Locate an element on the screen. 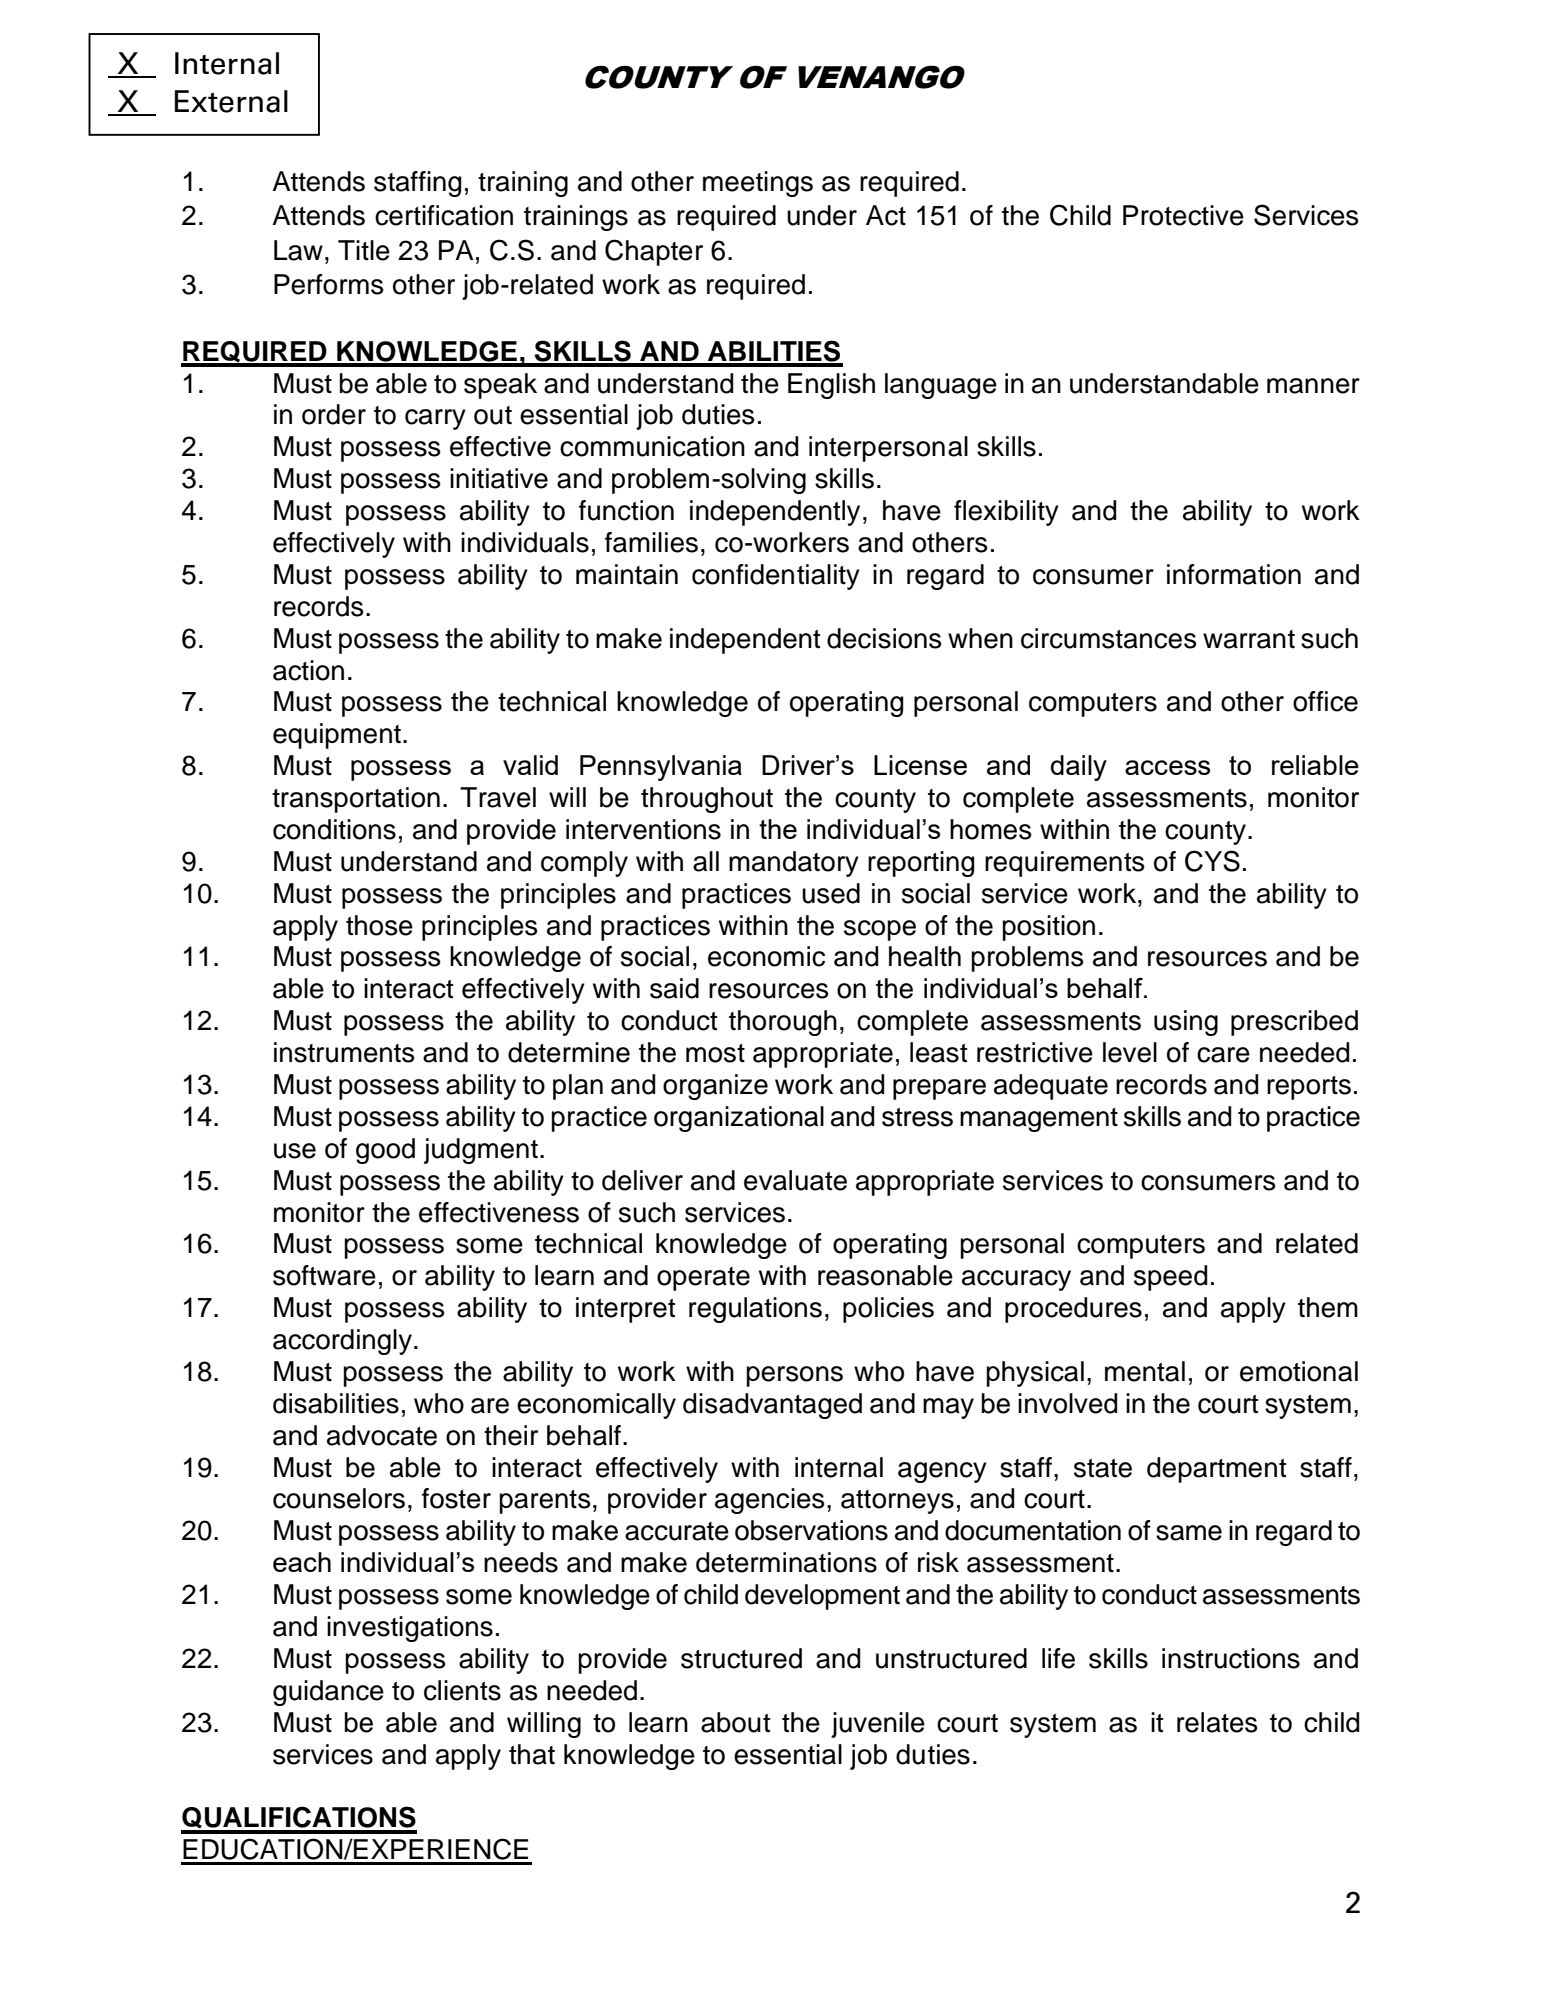 The height and width of the screenshot is (1996, 1543). about is located at coordinates (735, 1722).
